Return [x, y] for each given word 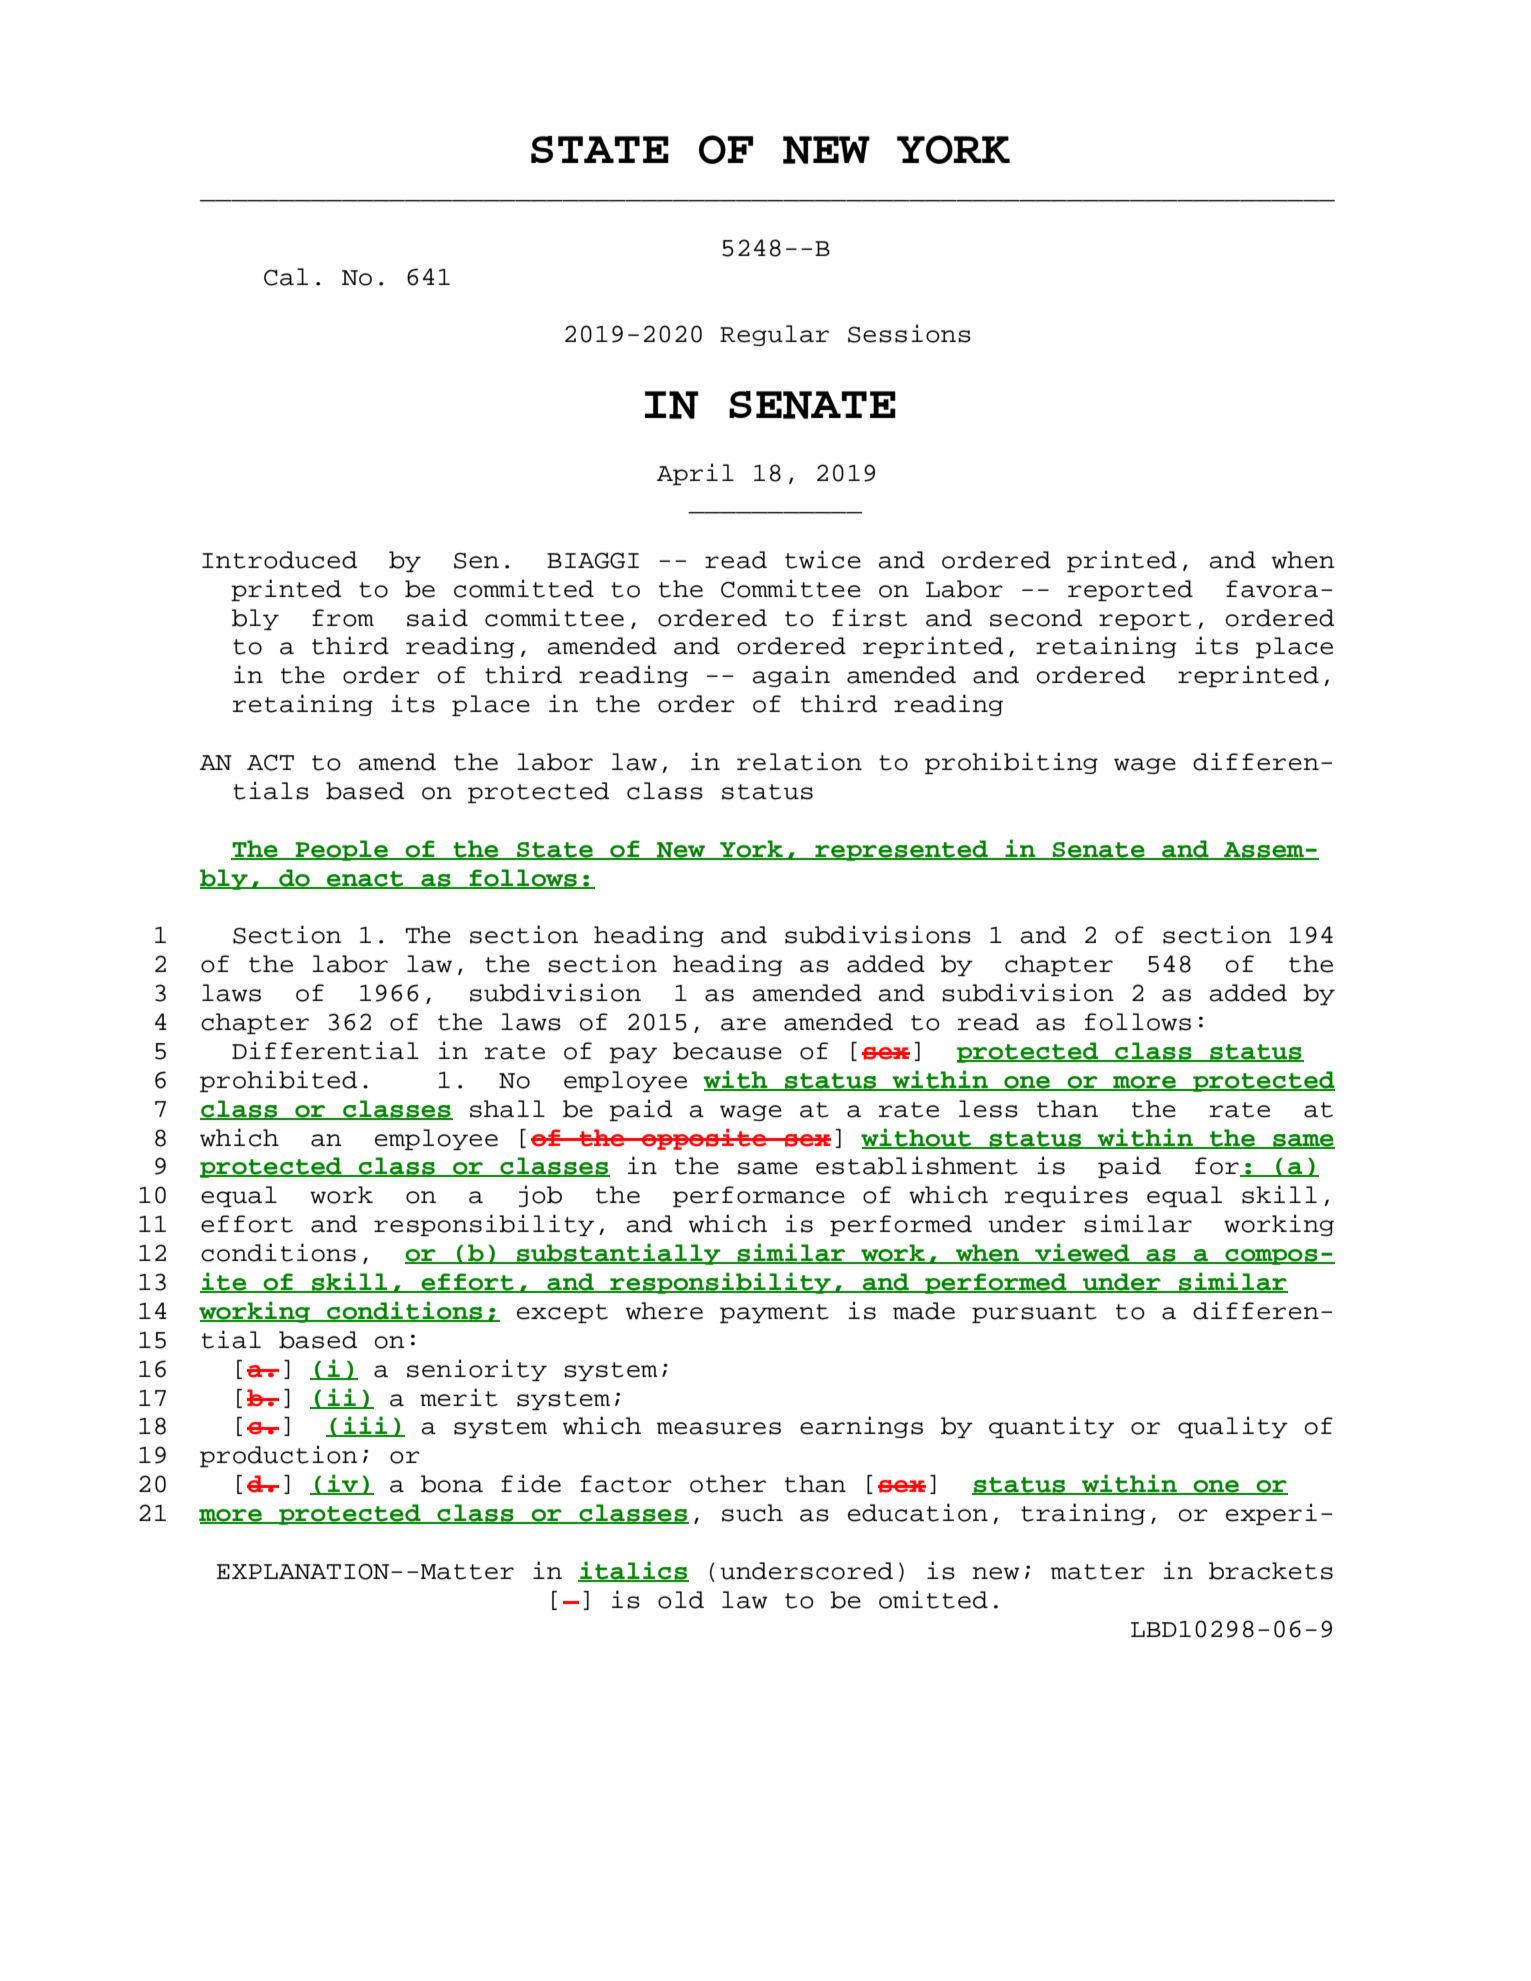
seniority [477, 1370]
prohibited [278, 1081]
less [988, 1109]
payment [774, 1313]
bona [452, 1484]
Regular [774, 335]
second [1036, 618]
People [342, 850]
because [727, 1051]
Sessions [909, 333]
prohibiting [1011, 763]
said [437, 617]
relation [799, 761]
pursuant [1034, 1313]
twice [823, 559]
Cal [286, 277]
